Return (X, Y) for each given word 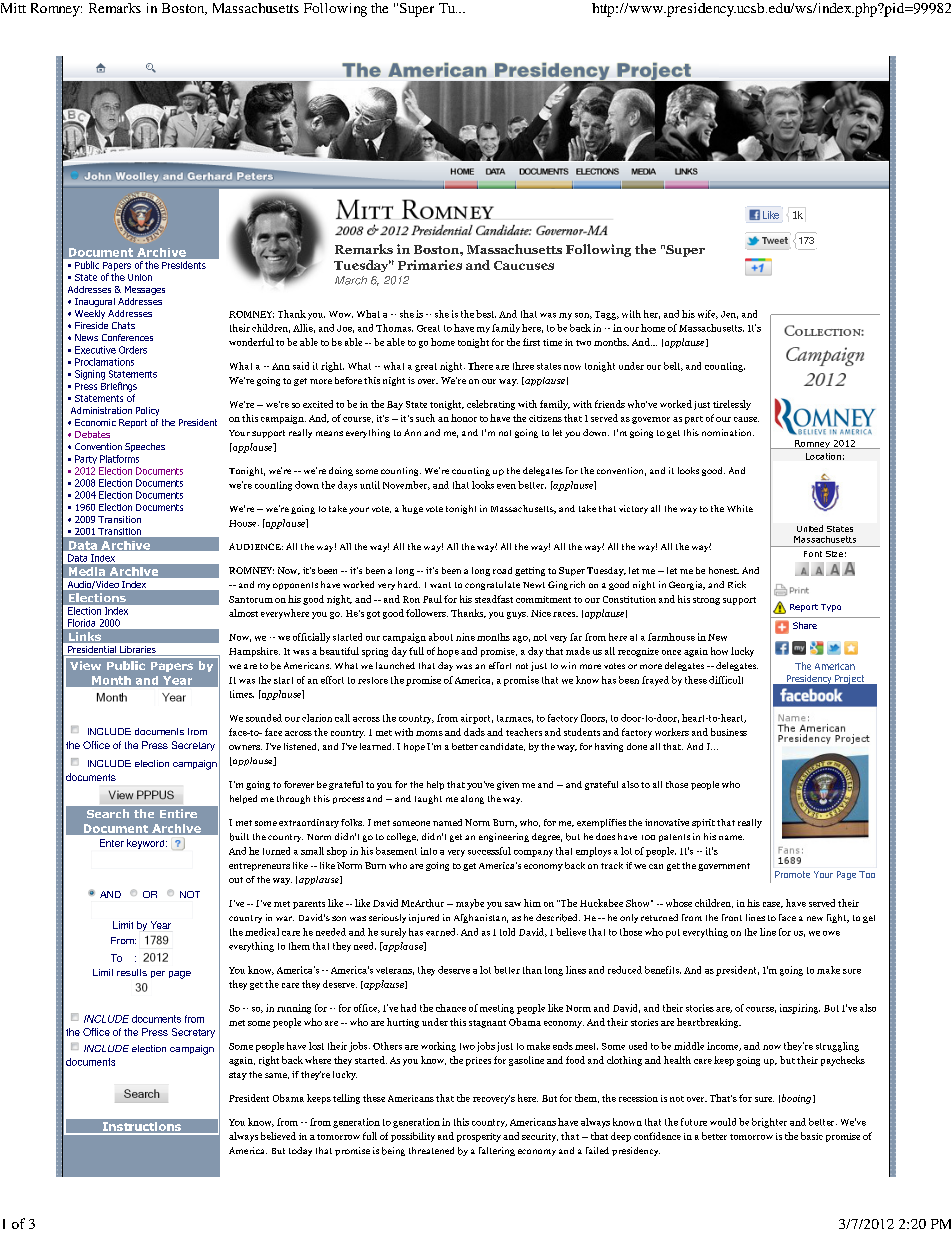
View (85, 665)
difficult (726, 680)
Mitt (13, 8)
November (406, 485)
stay (238, 1076)
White (740, 508)
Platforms (119, 459)
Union (140, 277)
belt (673, 366)
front (732, 917)
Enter (112, 843)
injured (424, 918)
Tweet (775, 240)
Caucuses (524, 265)
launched (395, 665)
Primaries (430, 265)
